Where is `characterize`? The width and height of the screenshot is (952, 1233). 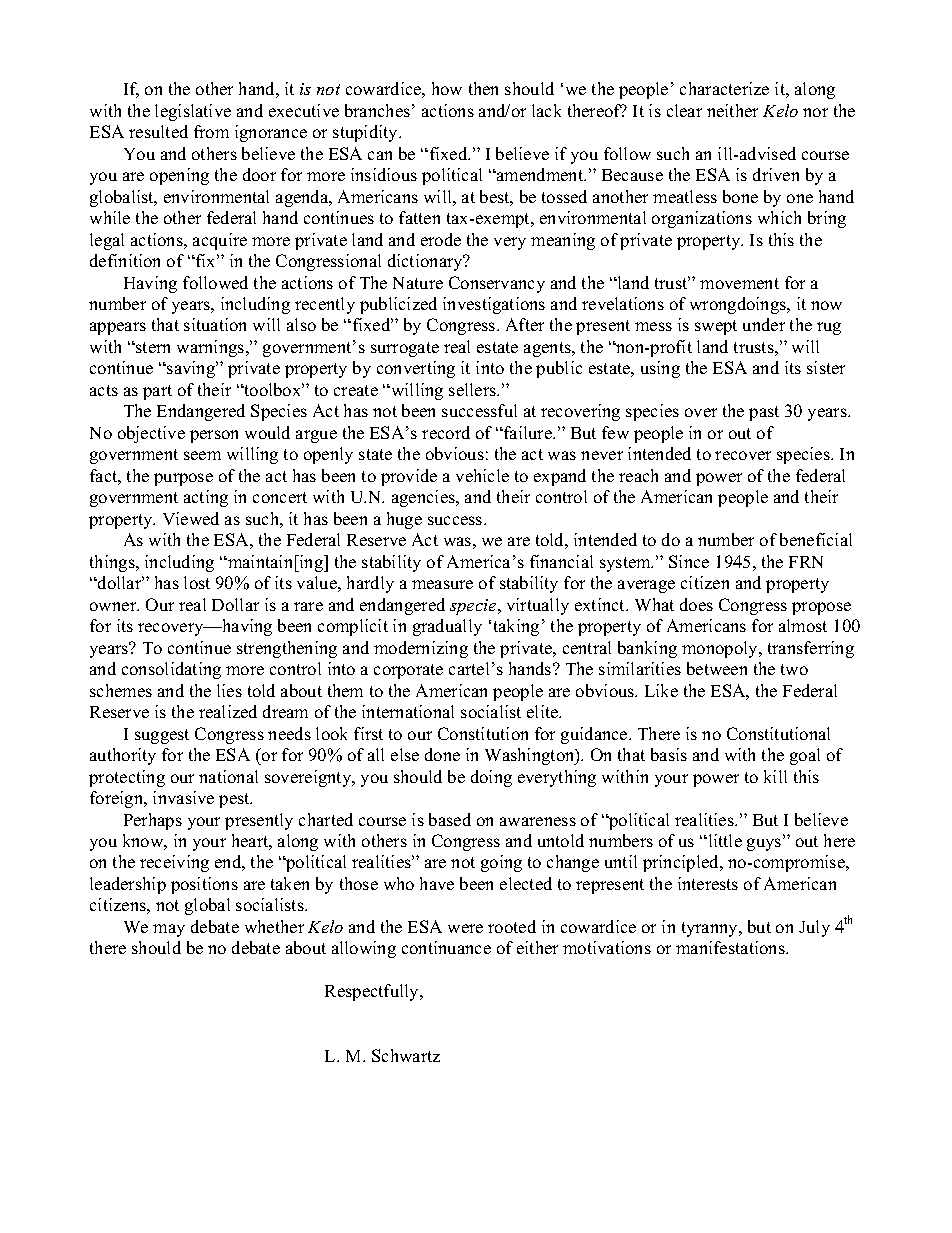
characterize is located at coordinates (724, 88).
